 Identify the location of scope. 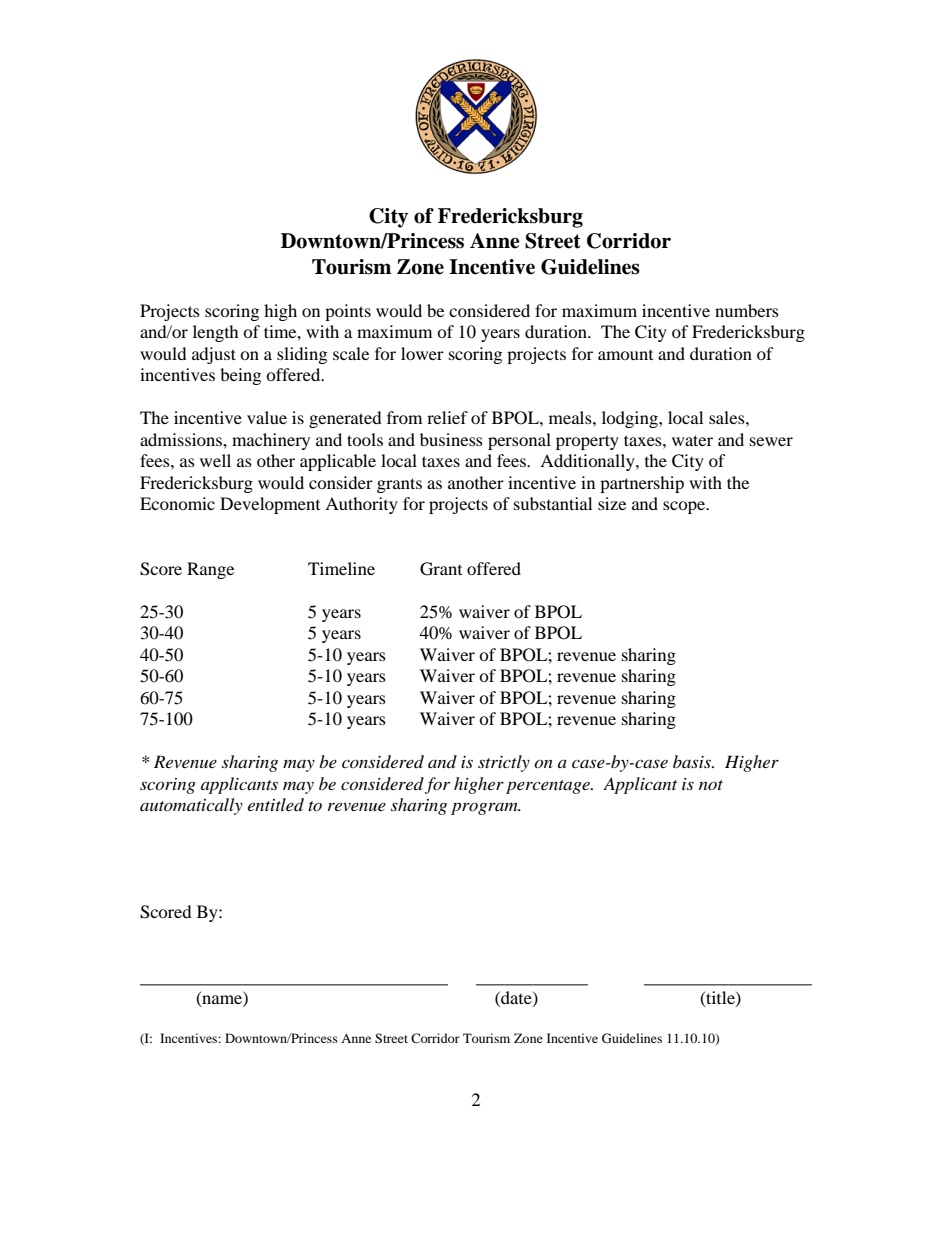
(685, 507).
